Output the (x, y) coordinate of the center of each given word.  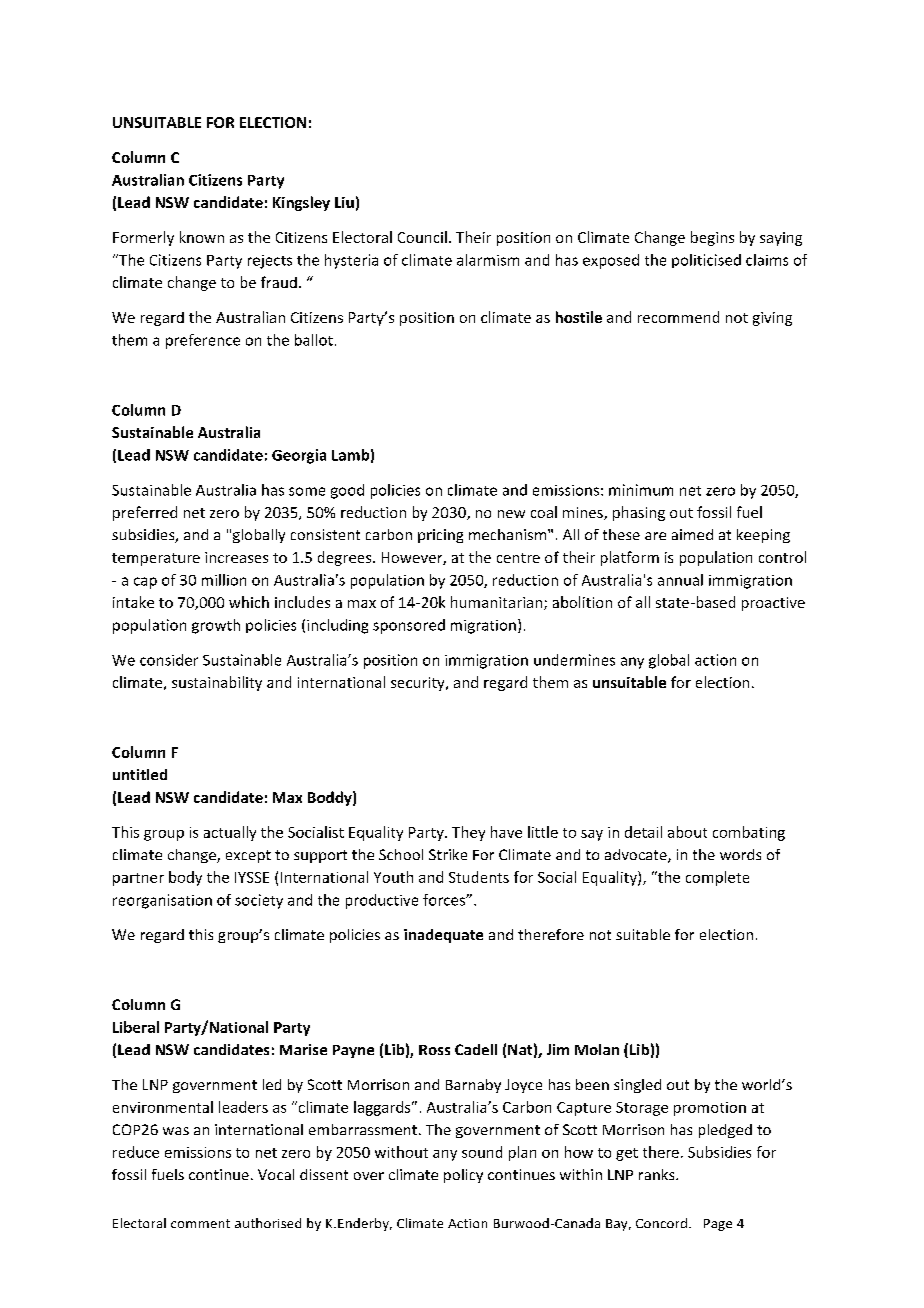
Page (718, 1225)
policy (463, 1176)
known (202, 237)
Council (422, 237)
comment (200, 1223)
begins (712, 238)
